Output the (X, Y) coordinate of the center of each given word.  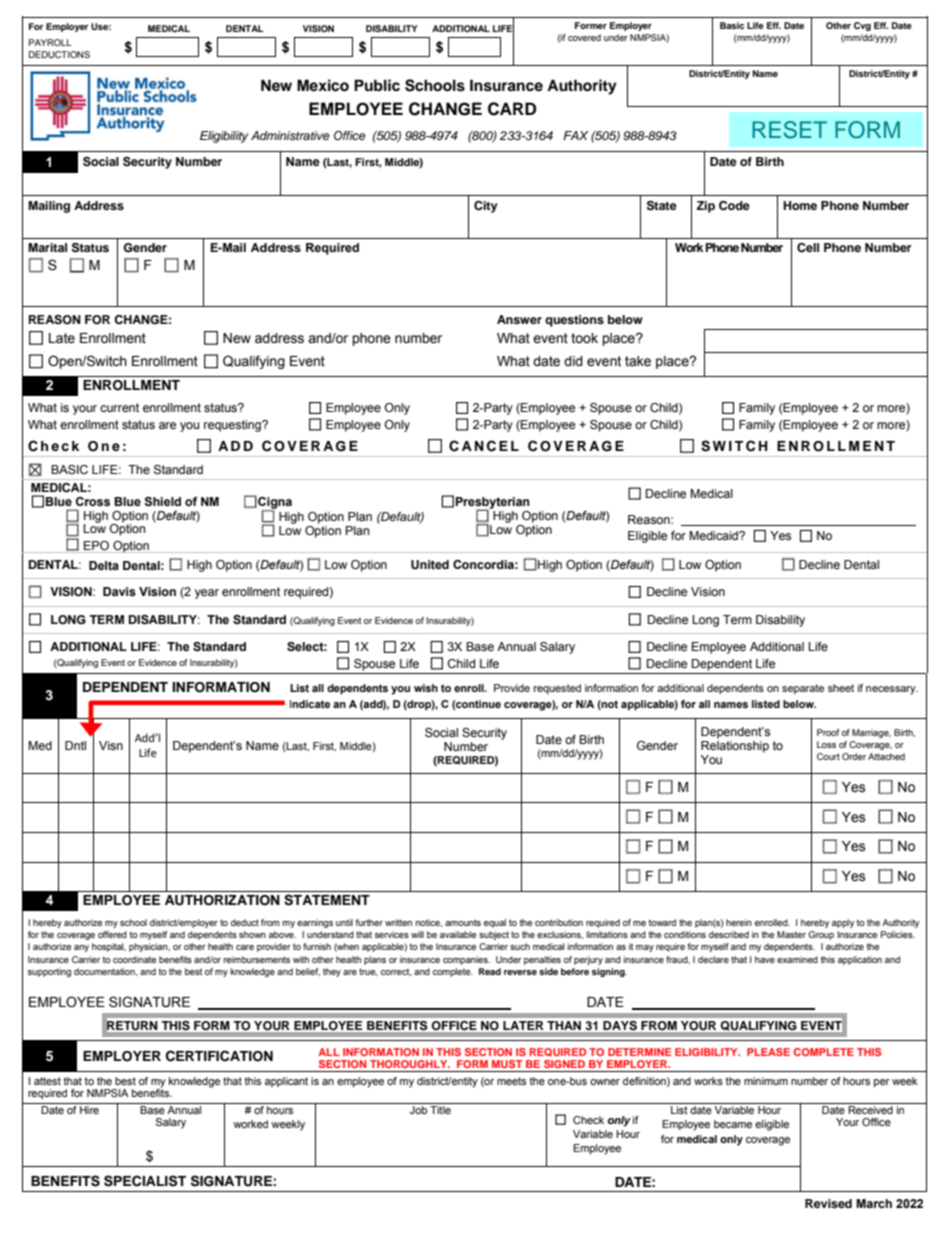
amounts (463, 922)
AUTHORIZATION (222, 900)
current (119, 407)
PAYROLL (50, 42)
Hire (89, 1108)
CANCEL (484, 446)
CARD (512, 109)
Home (800, 205)
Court (828, 756)
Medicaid (714, 535)
